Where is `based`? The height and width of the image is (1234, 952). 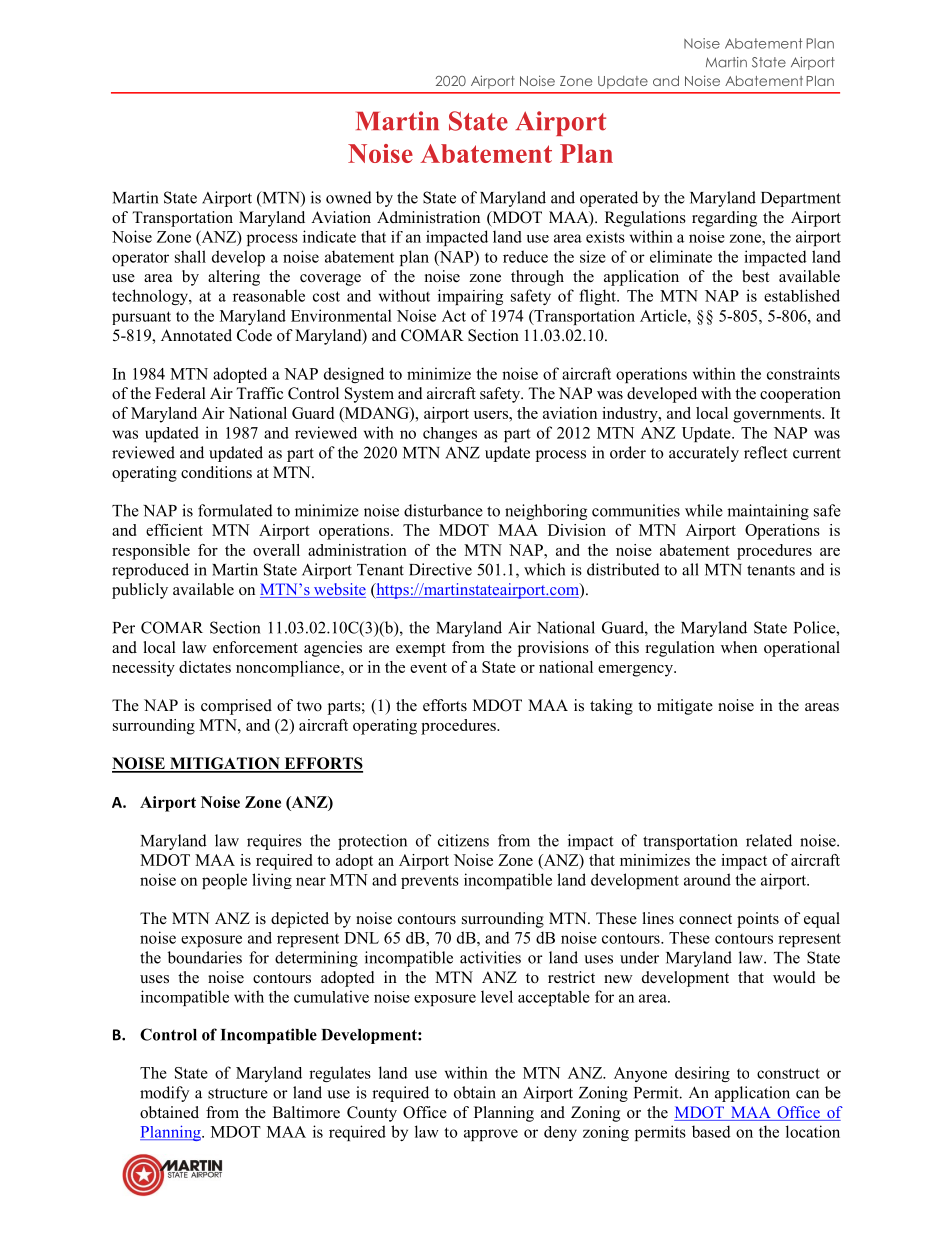
based is located at coordinates (711, 1131).
